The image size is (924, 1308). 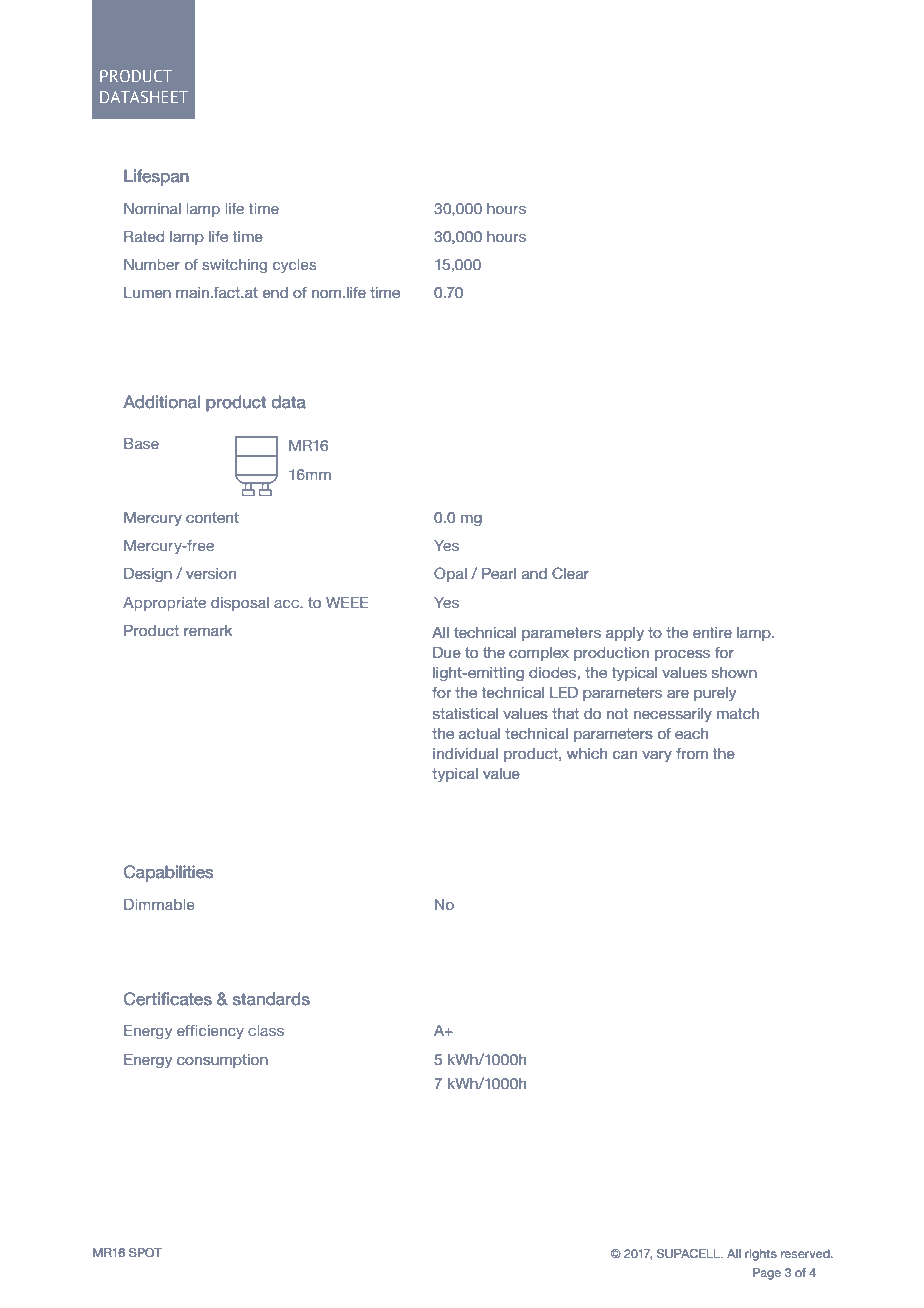 I want to click on match, so click(x=738, y=713).
